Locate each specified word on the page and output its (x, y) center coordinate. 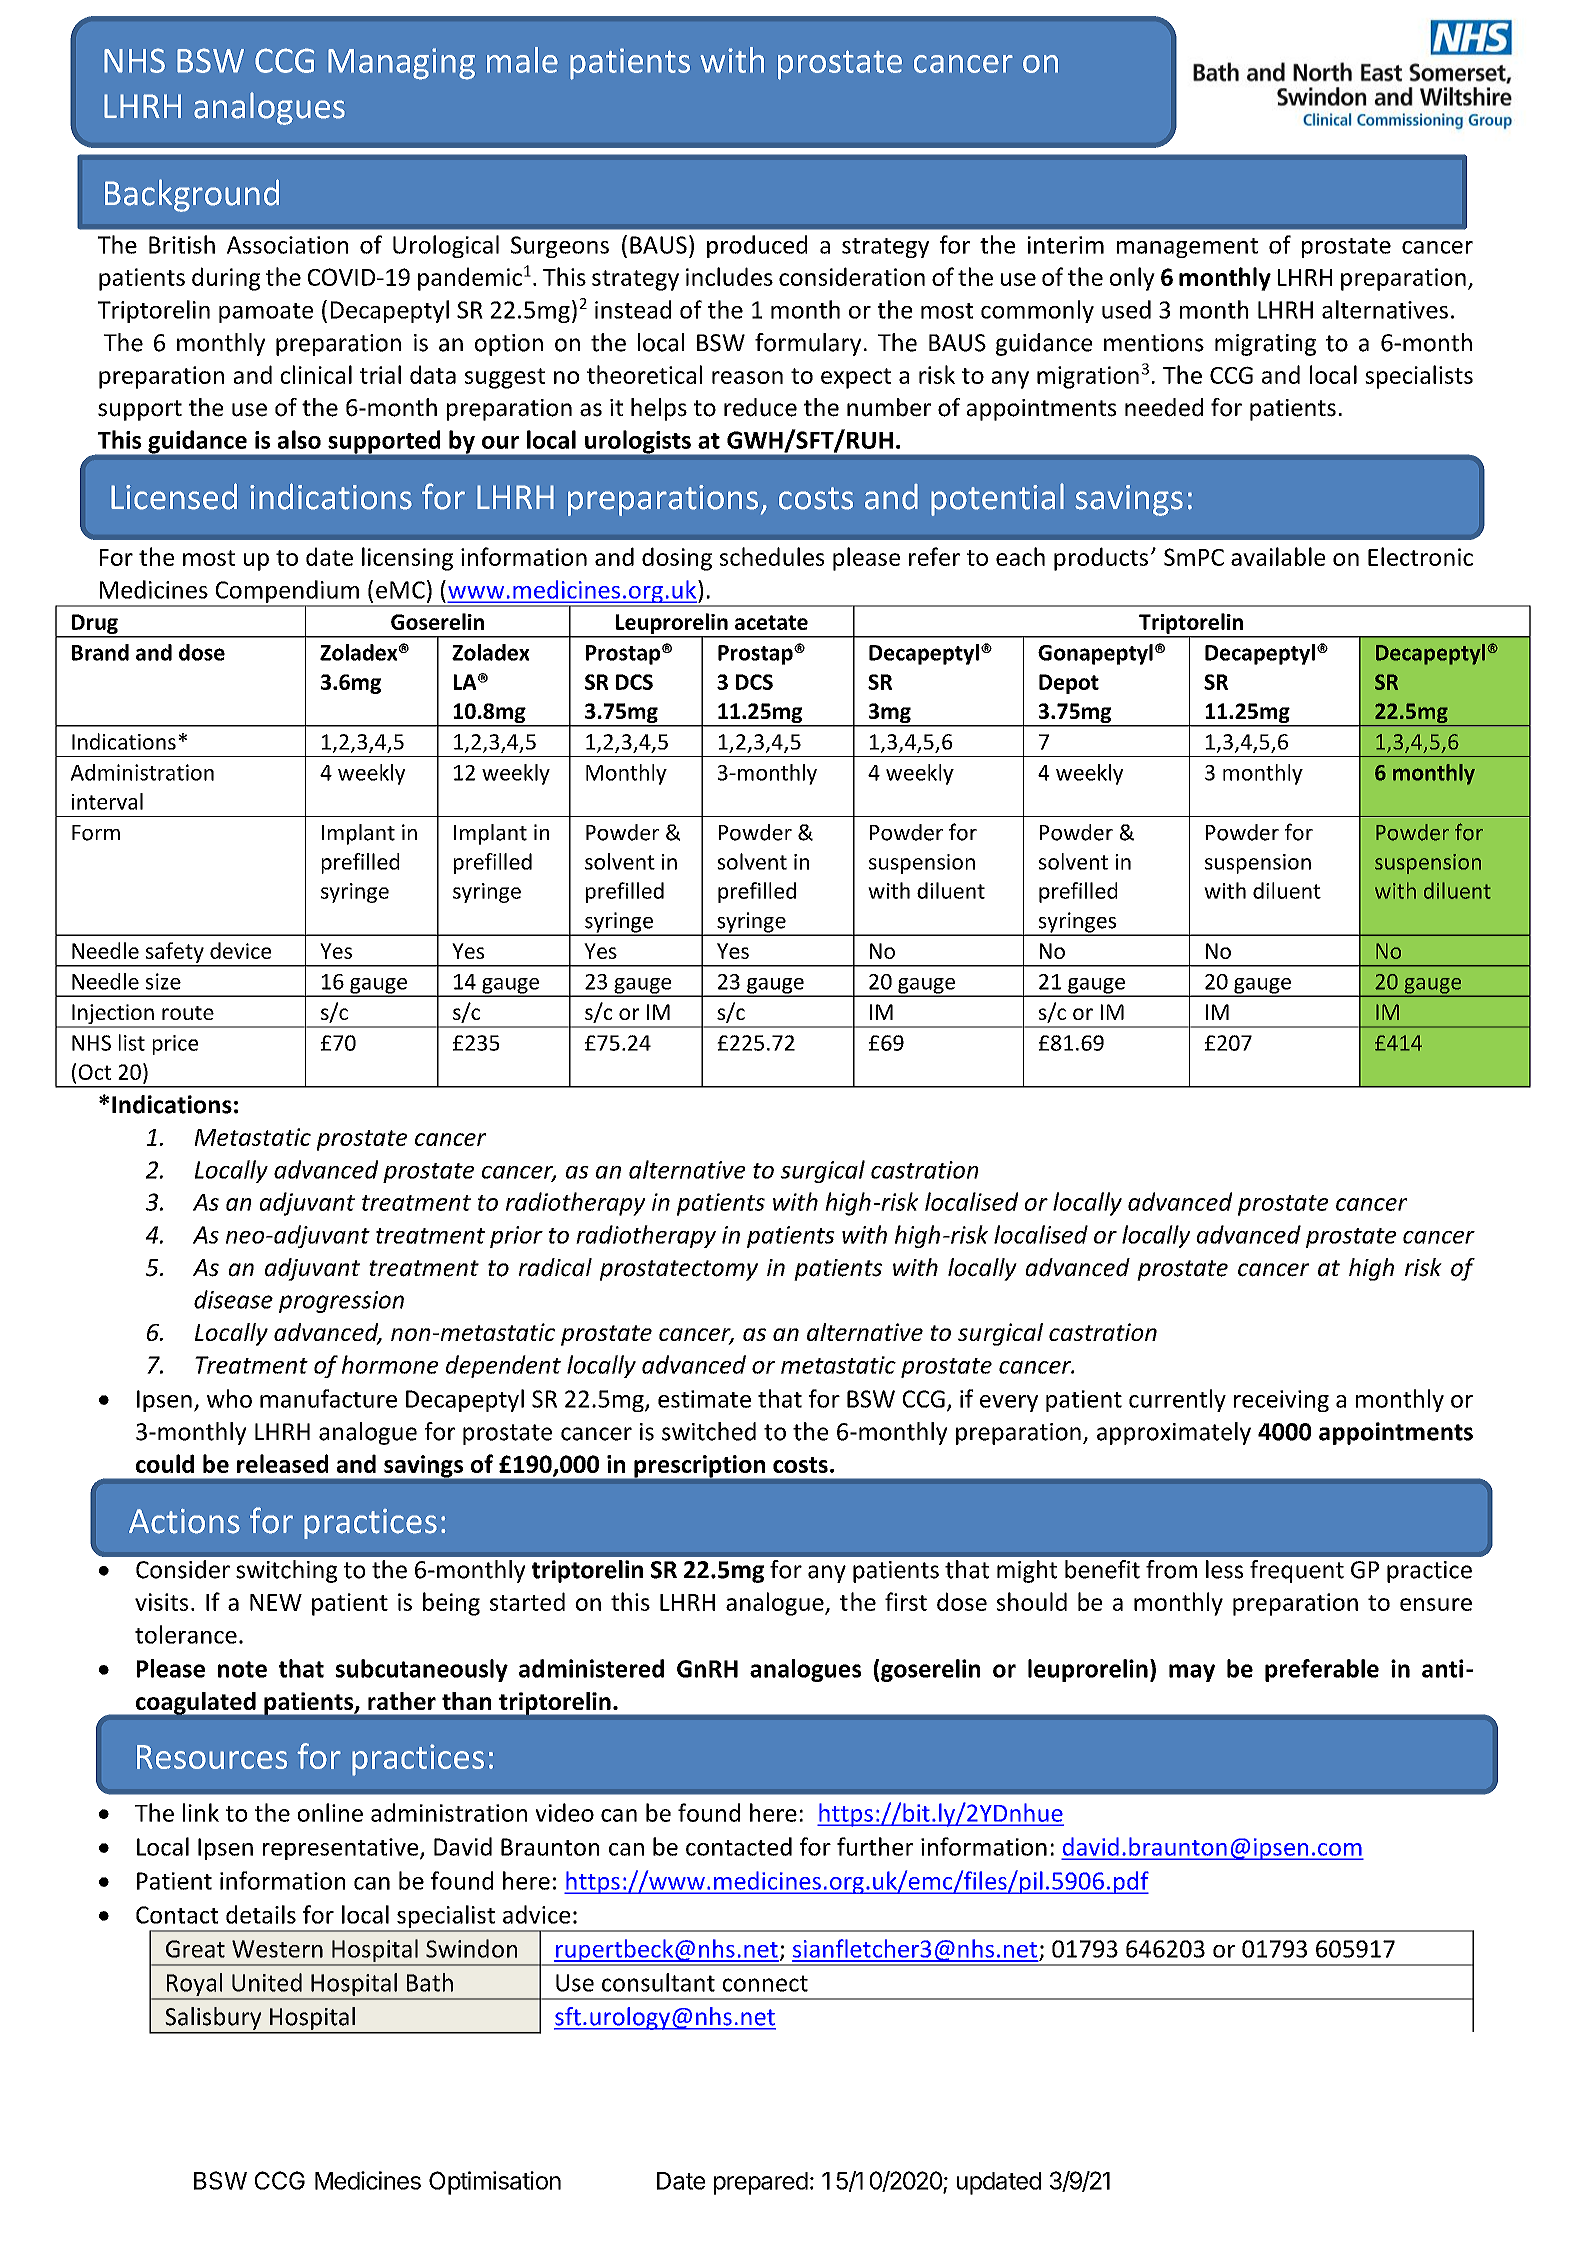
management (1187, 248)
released (282, 1463)
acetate (771, 622)
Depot (1069, 684)
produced (757, 246)
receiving (1281, 1401)
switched (709, 1431)
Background (192, 195)
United (267, 1982)
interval (107, 801)
